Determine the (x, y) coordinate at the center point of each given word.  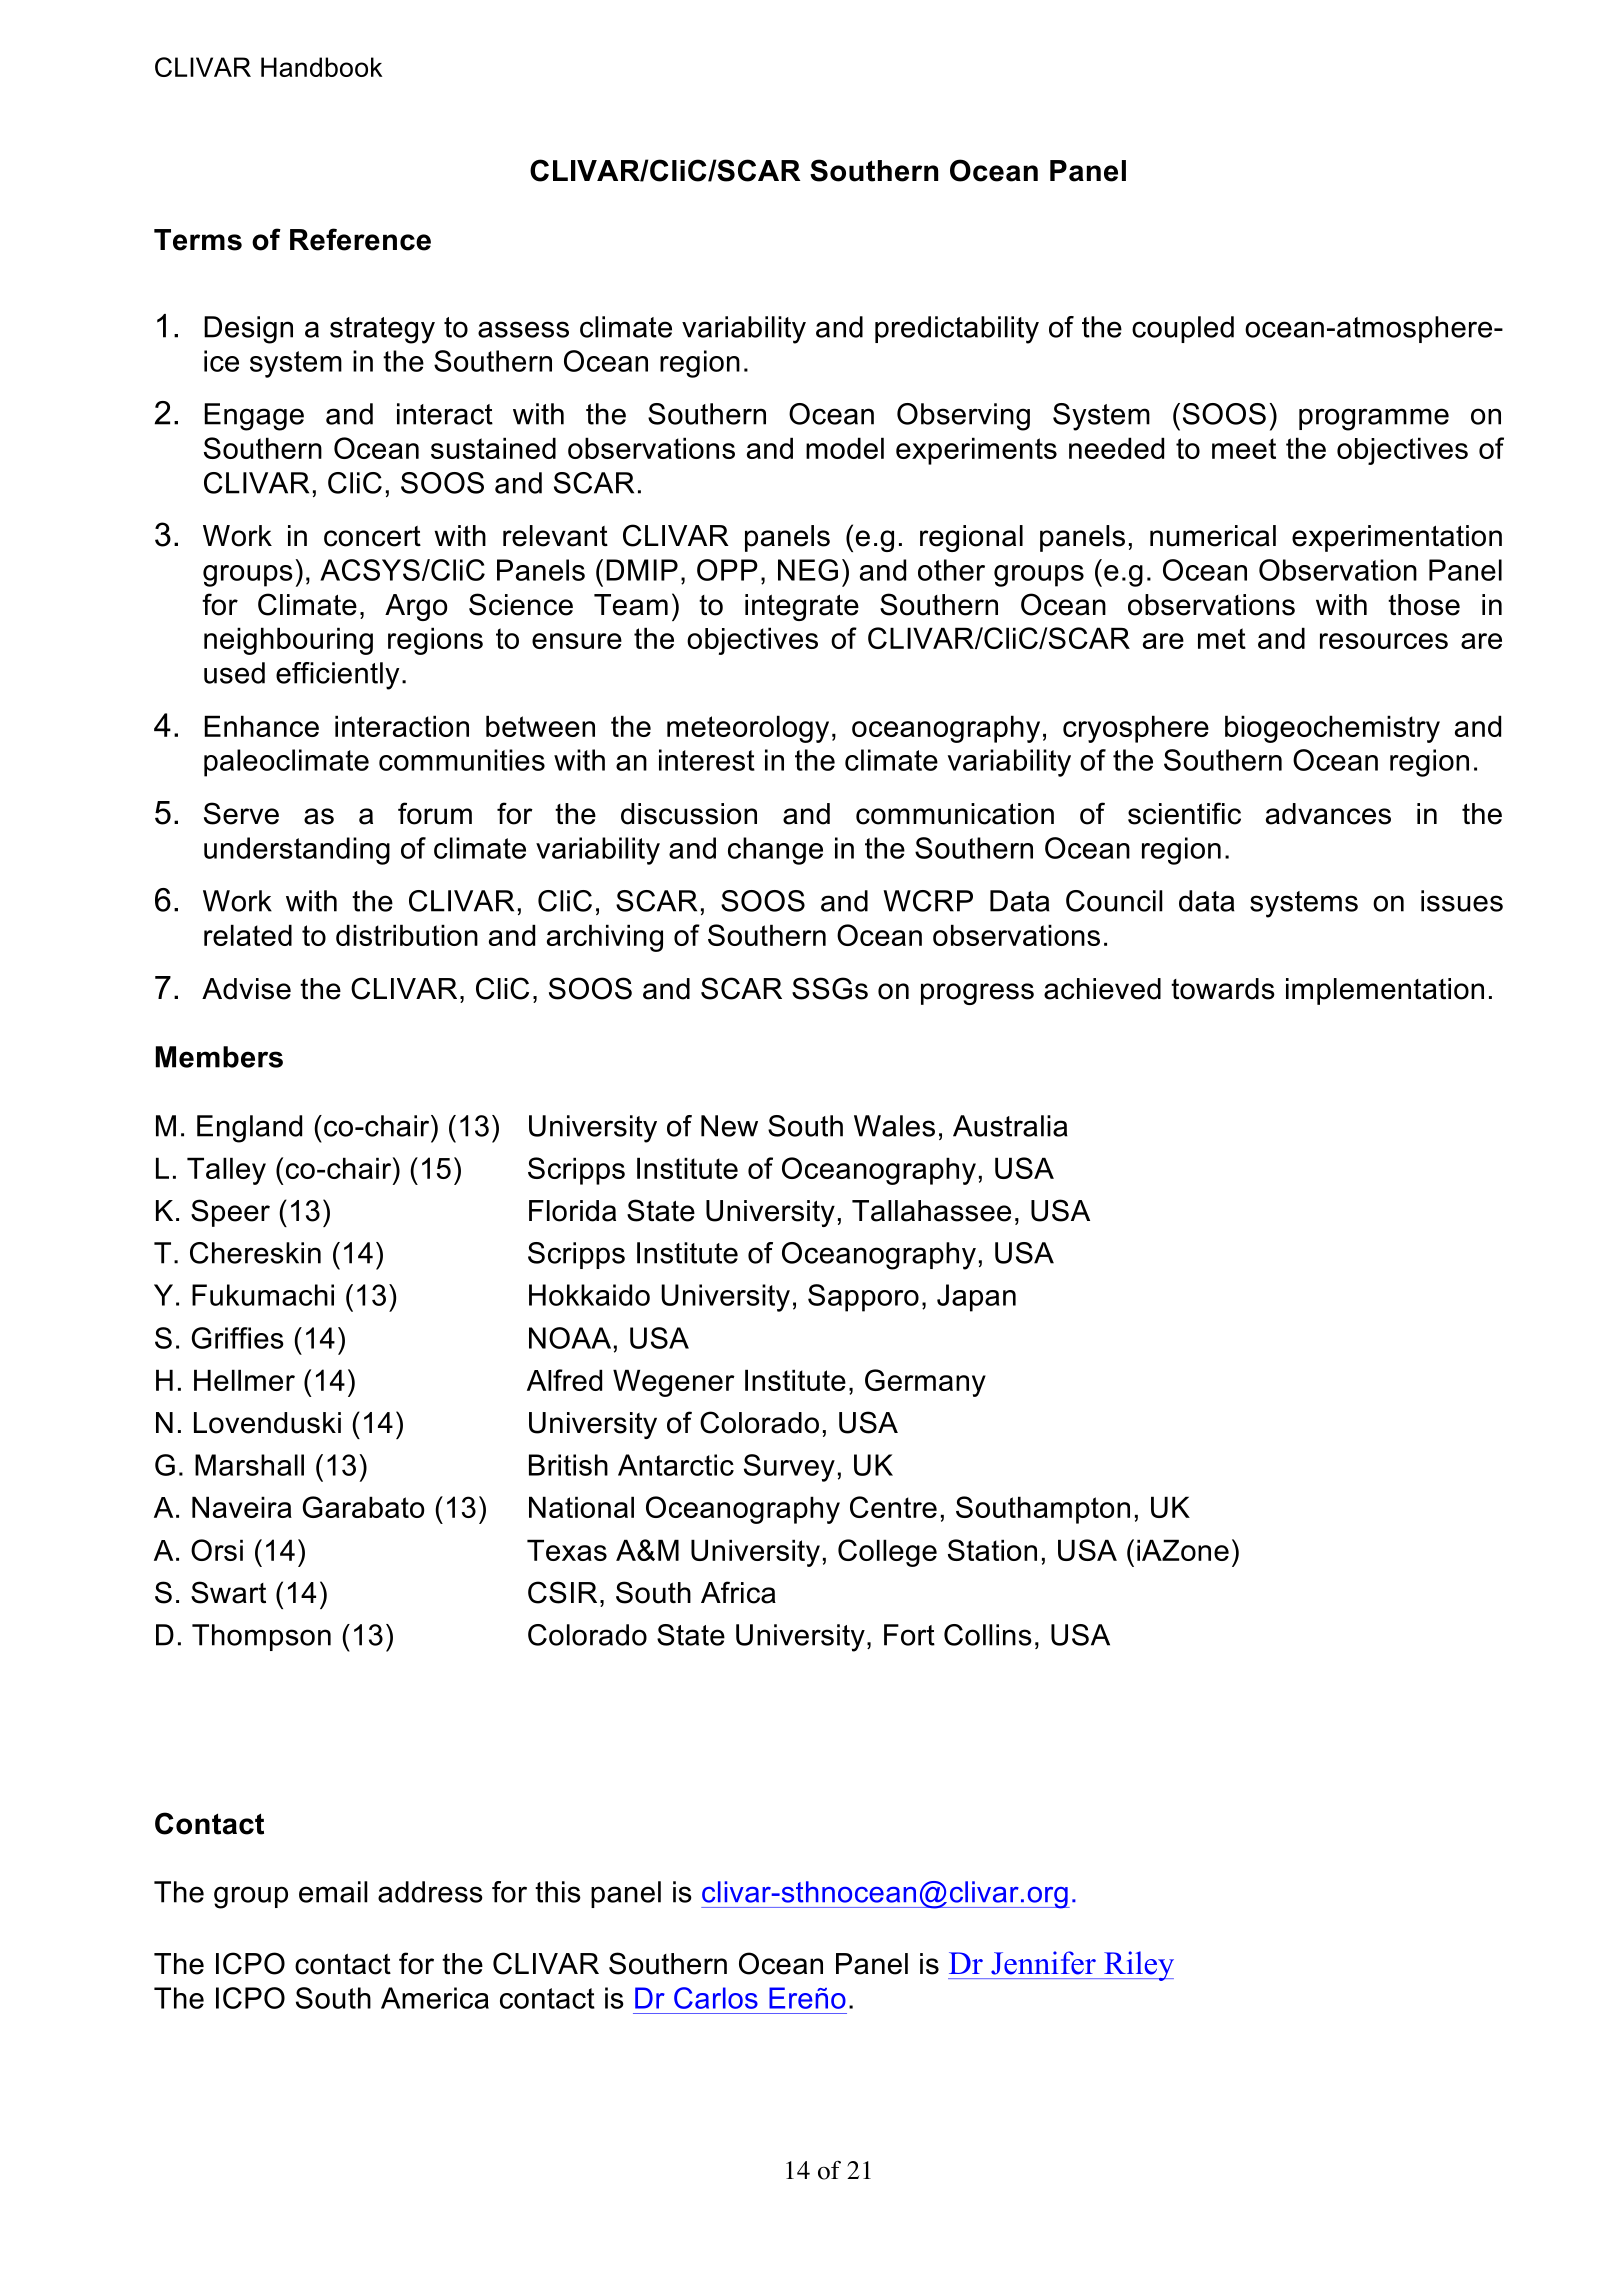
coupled (1183, 329)
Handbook (321, 67)
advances (1328, 814)
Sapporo (863, 1298)
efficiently (338, 676)
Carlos (716, 1998)
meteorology (748, 729)
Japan (976, 1298)
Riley (1138, 1966)
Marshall (249, 1465)
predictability (957, 330)
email (333, 1892)
